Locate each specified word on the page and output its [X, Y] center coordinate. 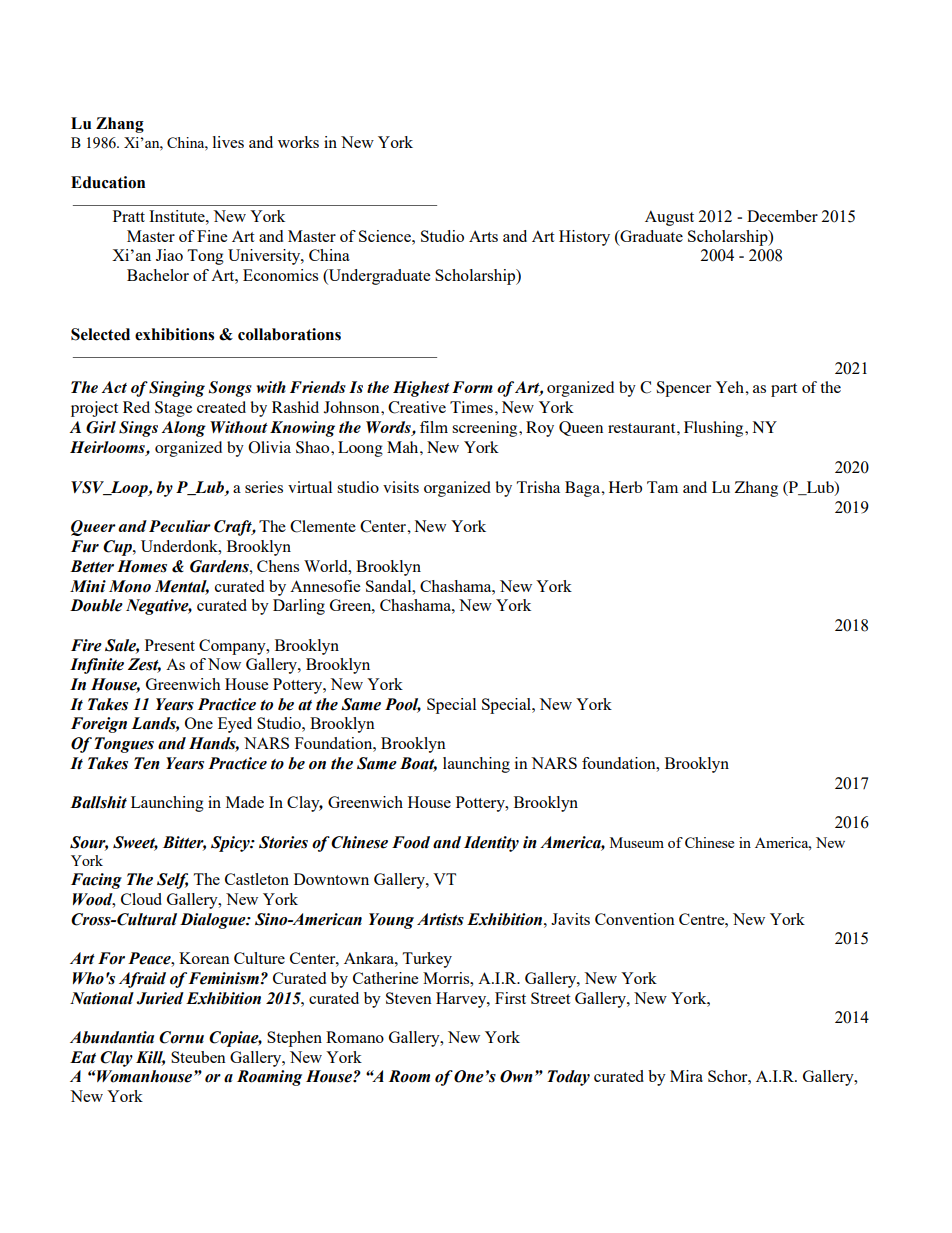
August [669, 218]
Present [170, 645]
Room [409, 1076]
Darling [299, 607]
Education [108, 182]
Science [386, 236]
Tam [662, 487]
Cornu [181, 1037]
